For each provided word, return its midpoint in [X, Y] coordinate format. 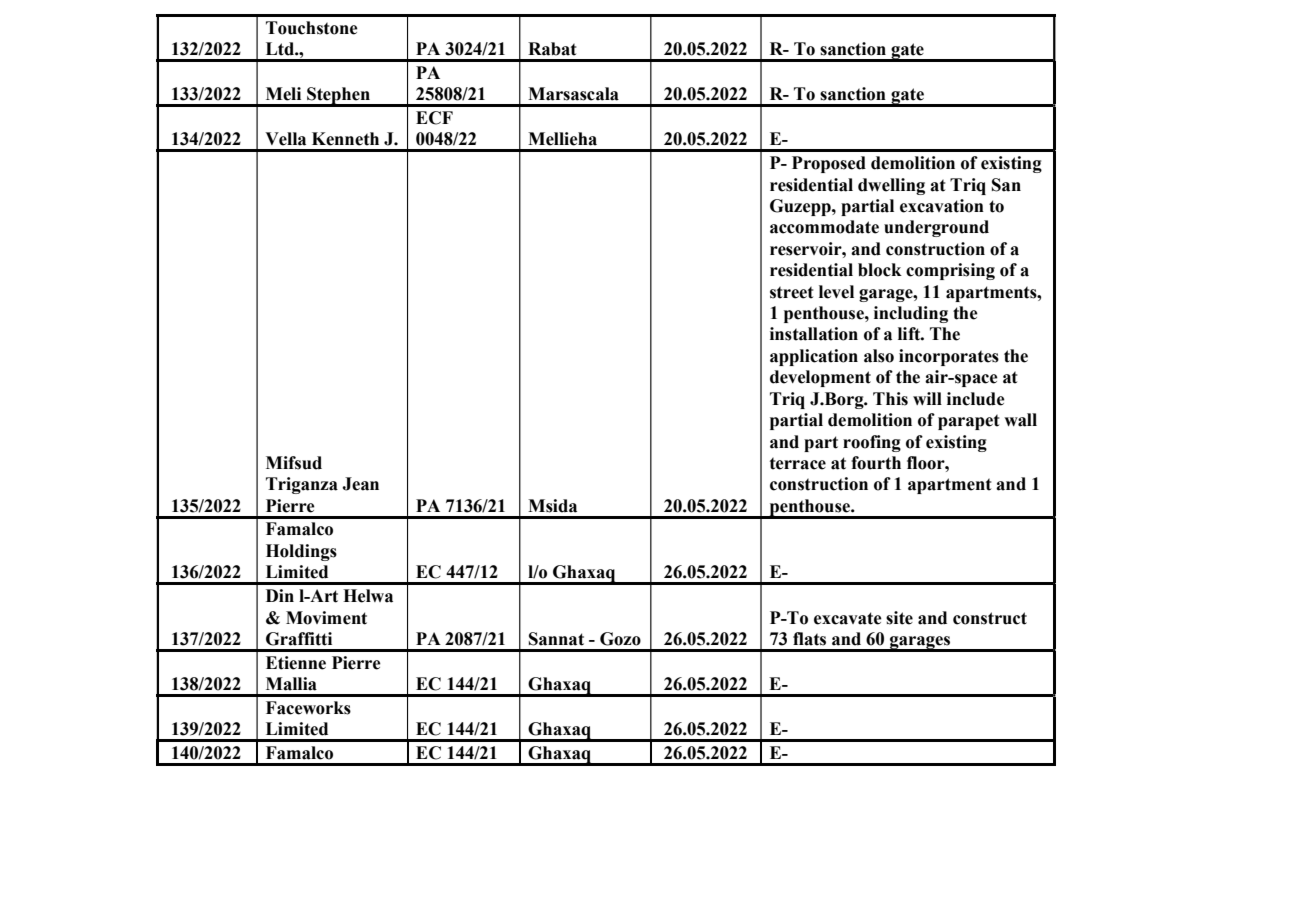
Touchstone [312, 28]
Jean [360, 484]
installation [814, 334]
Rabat [552, 49]
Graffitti [299, 639]
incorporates [949, 357]
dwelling [891, 186]
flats [809, 639]
